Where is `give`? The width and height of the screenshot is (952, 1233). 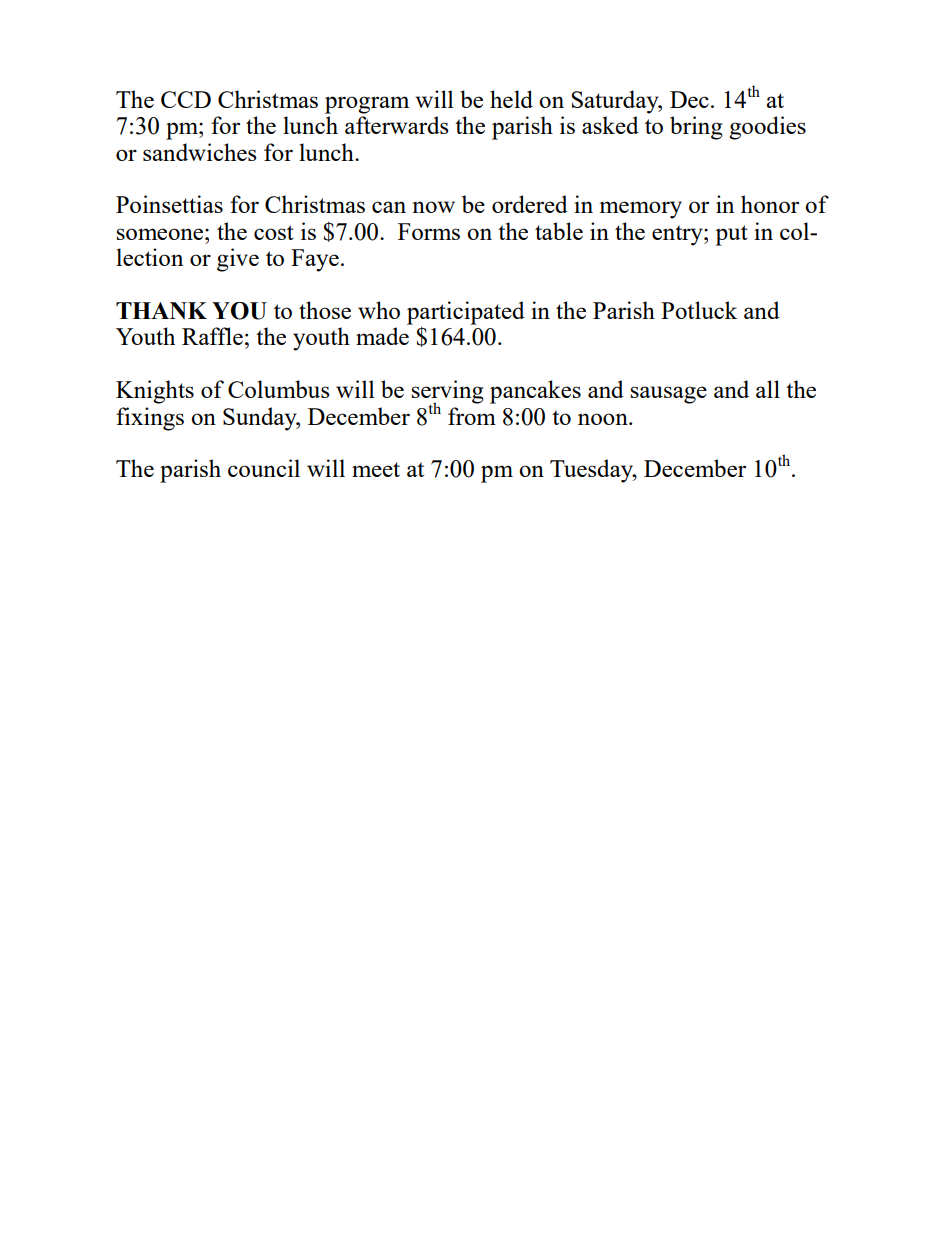
give is located at coordinates (238, 260).
